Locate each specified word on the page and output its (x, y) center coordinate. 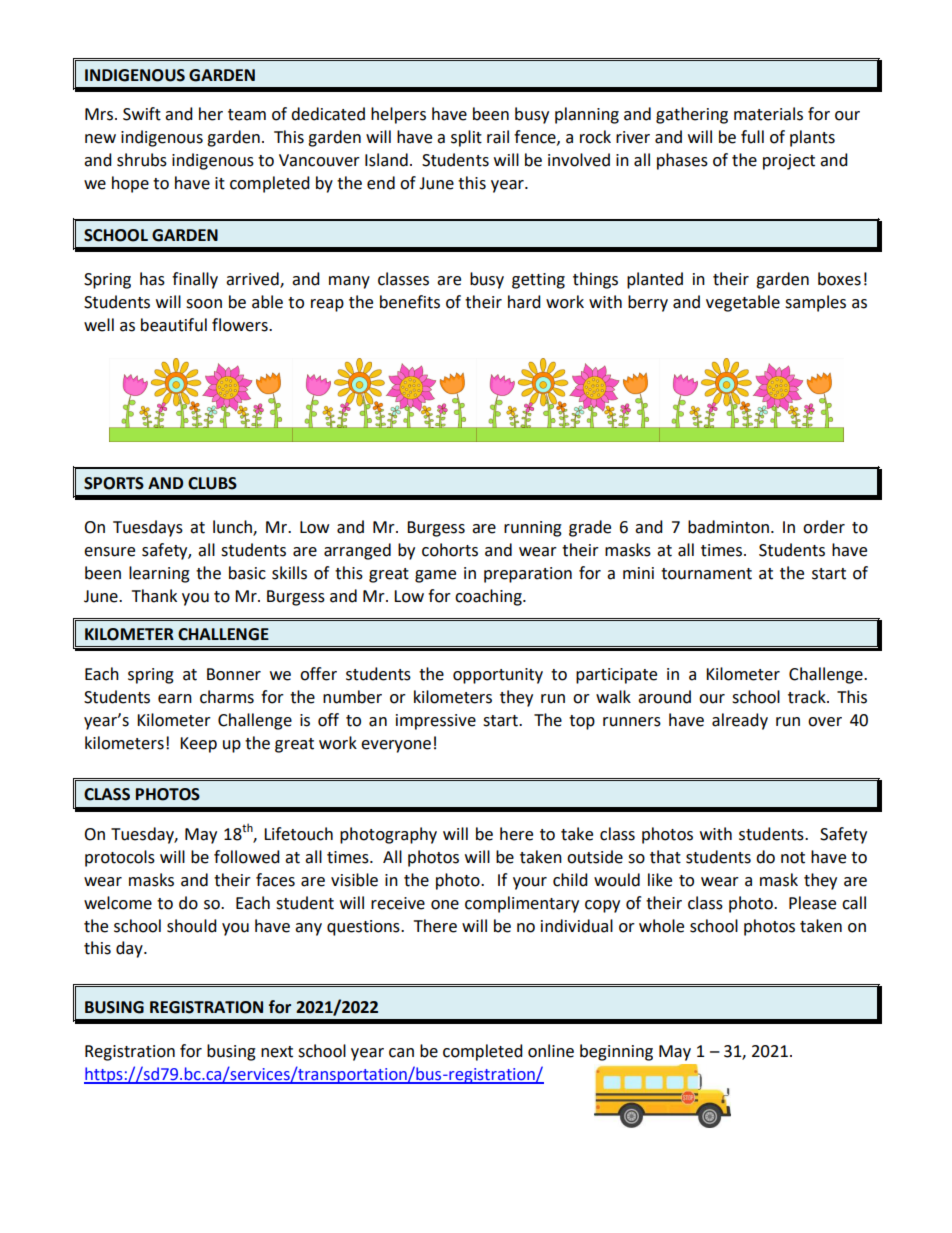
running (533, 529)
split (466, 138)
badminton (728, 527)
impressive (436, 722)
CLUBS (212, 483)
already (740, 721)
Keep (198, 745)
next (277, 1052)
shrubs (142, 160)
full (752, 137)
